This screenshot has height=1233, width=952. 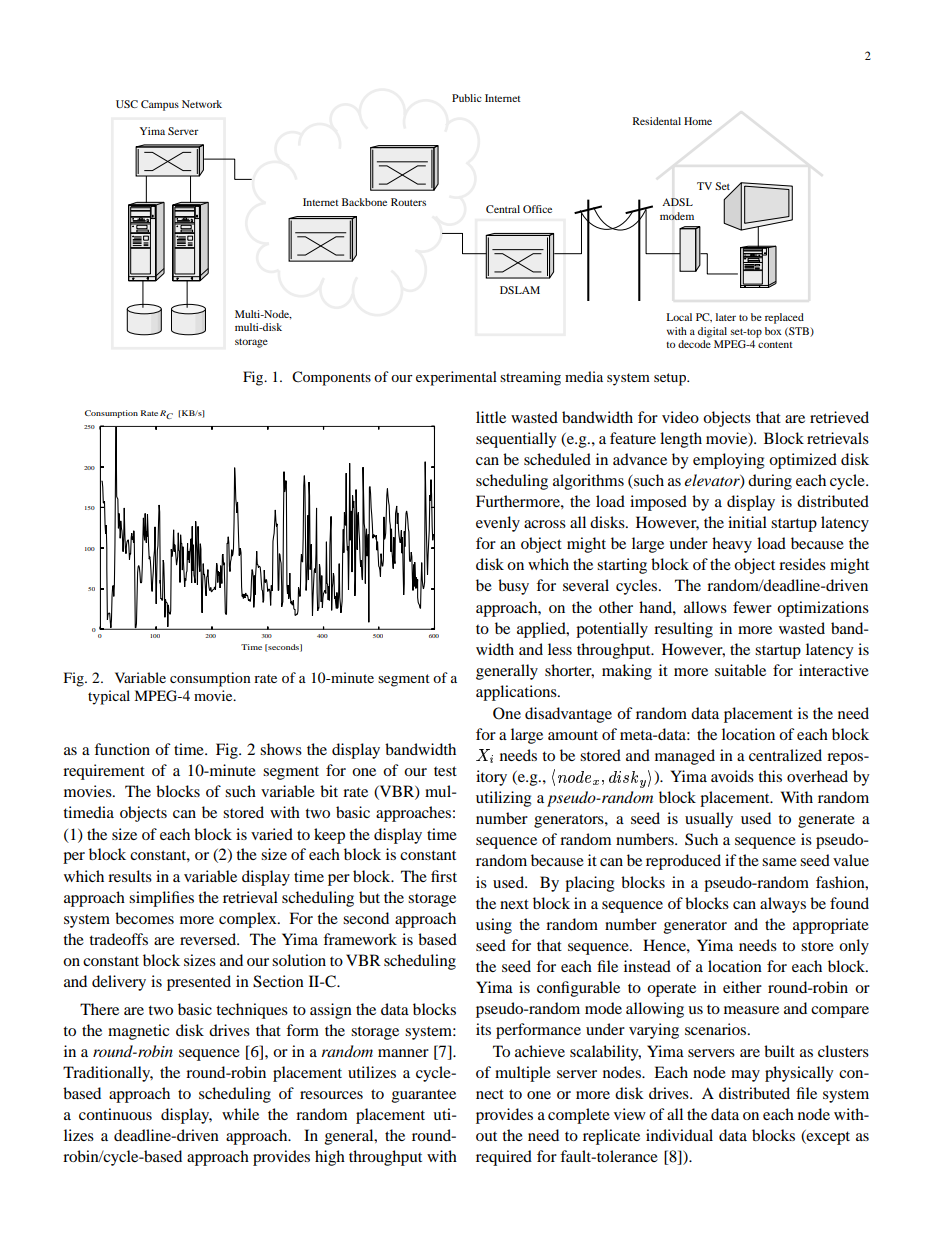 I want to click on typical, so click(x=109, y=697).
